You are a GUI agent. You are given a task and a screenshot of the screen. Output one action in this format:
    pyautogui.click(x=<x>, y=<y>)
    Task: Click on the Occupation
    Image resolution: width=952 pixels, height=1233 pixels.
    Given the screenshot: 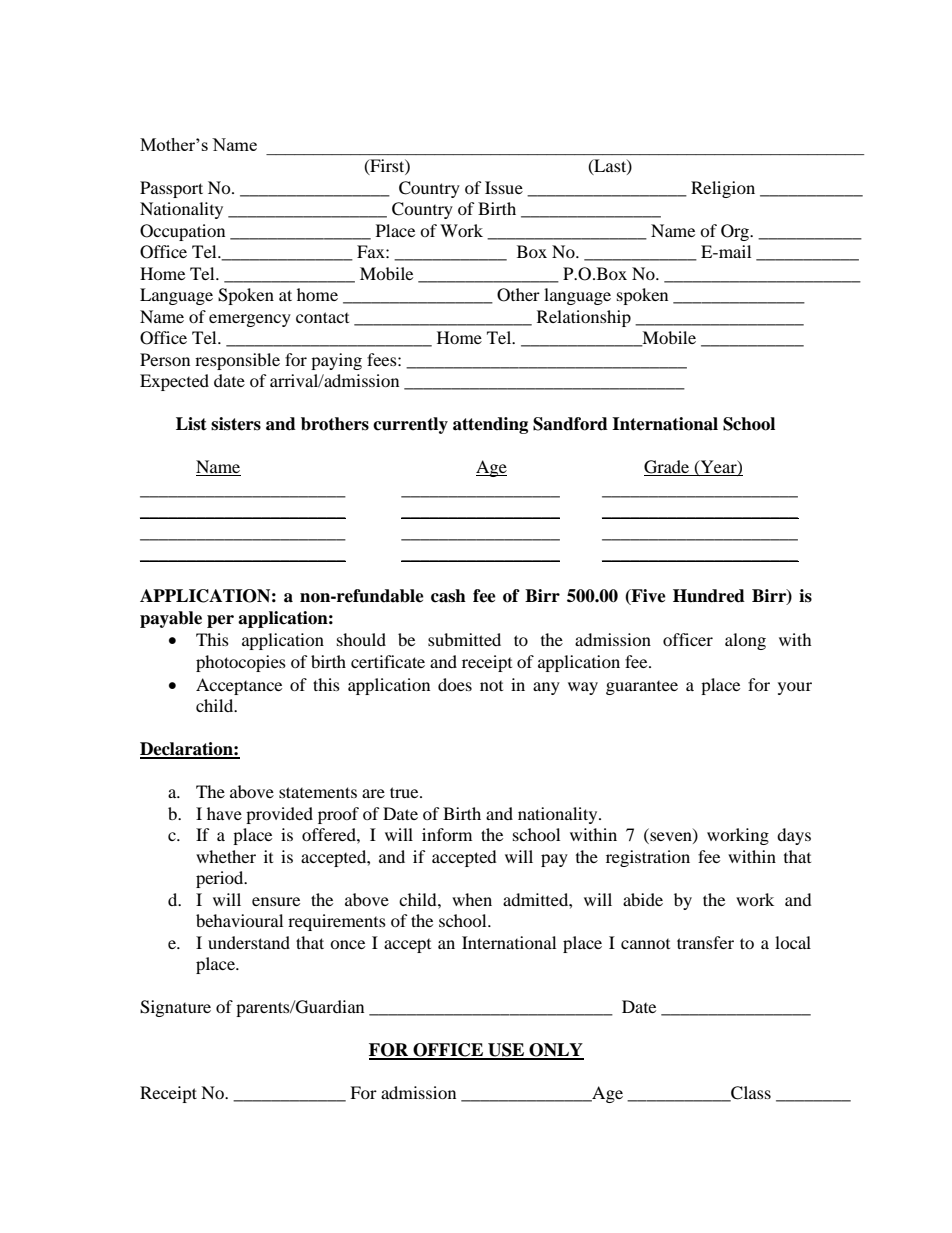 What is the action you would take?
    pyautogui.click(x=182, y=232)
